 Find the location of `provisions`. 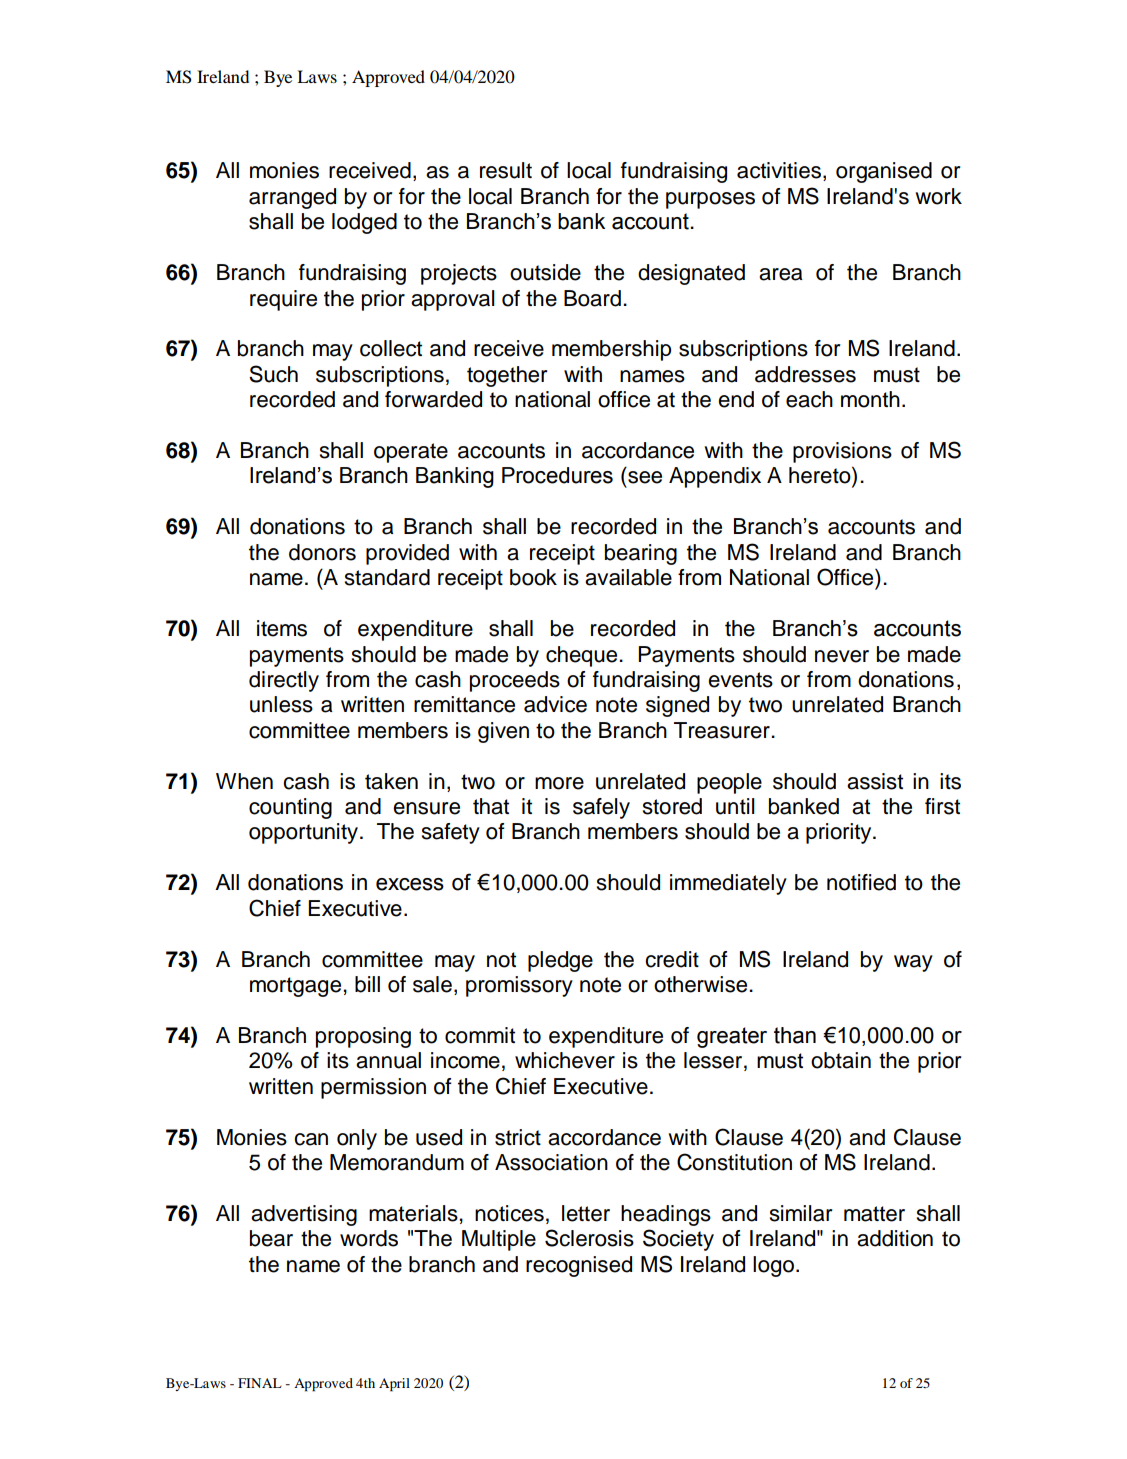

provisions is located at coordinates (842, 452).
